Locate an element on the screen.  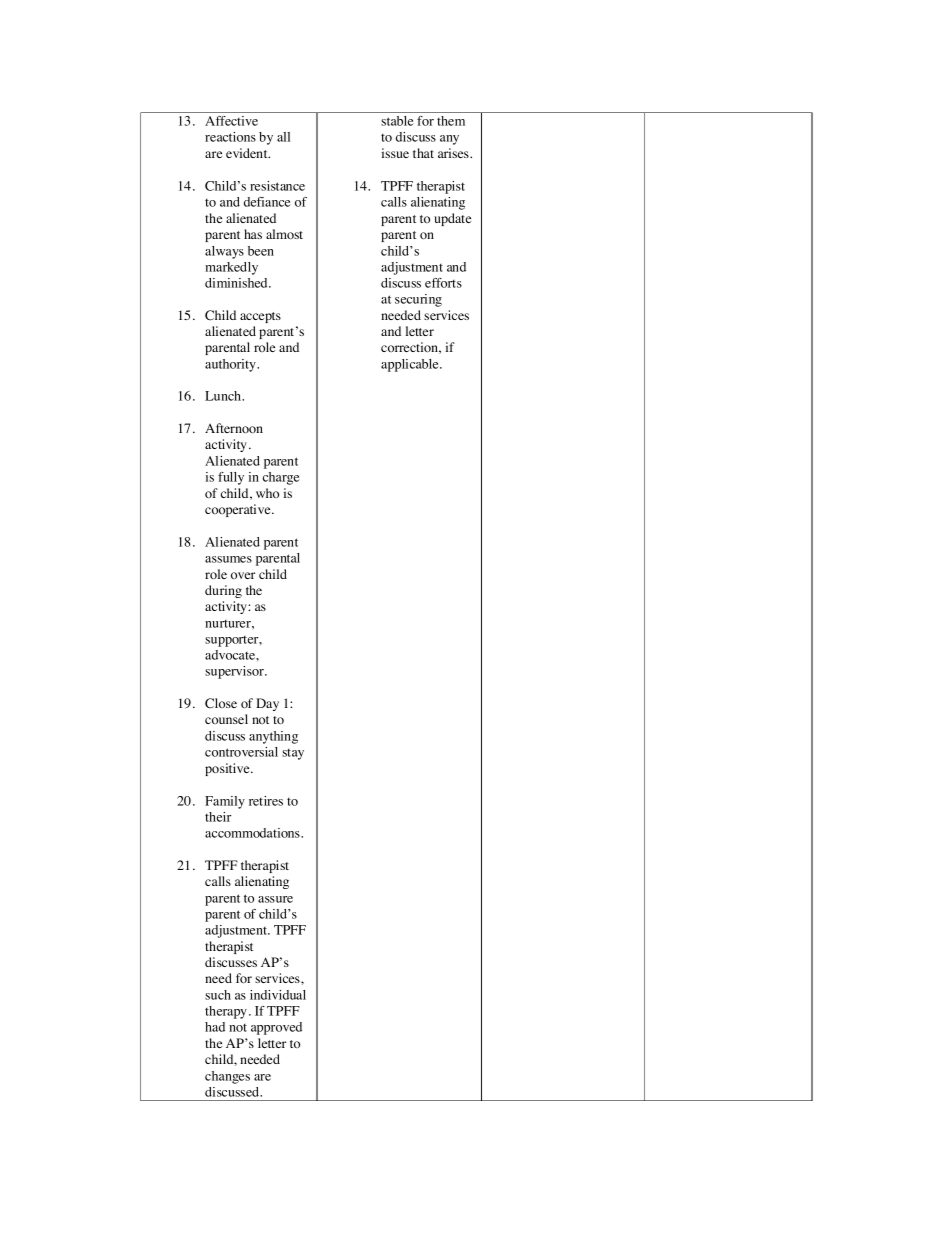
that is located at coordinates (423, 153).
